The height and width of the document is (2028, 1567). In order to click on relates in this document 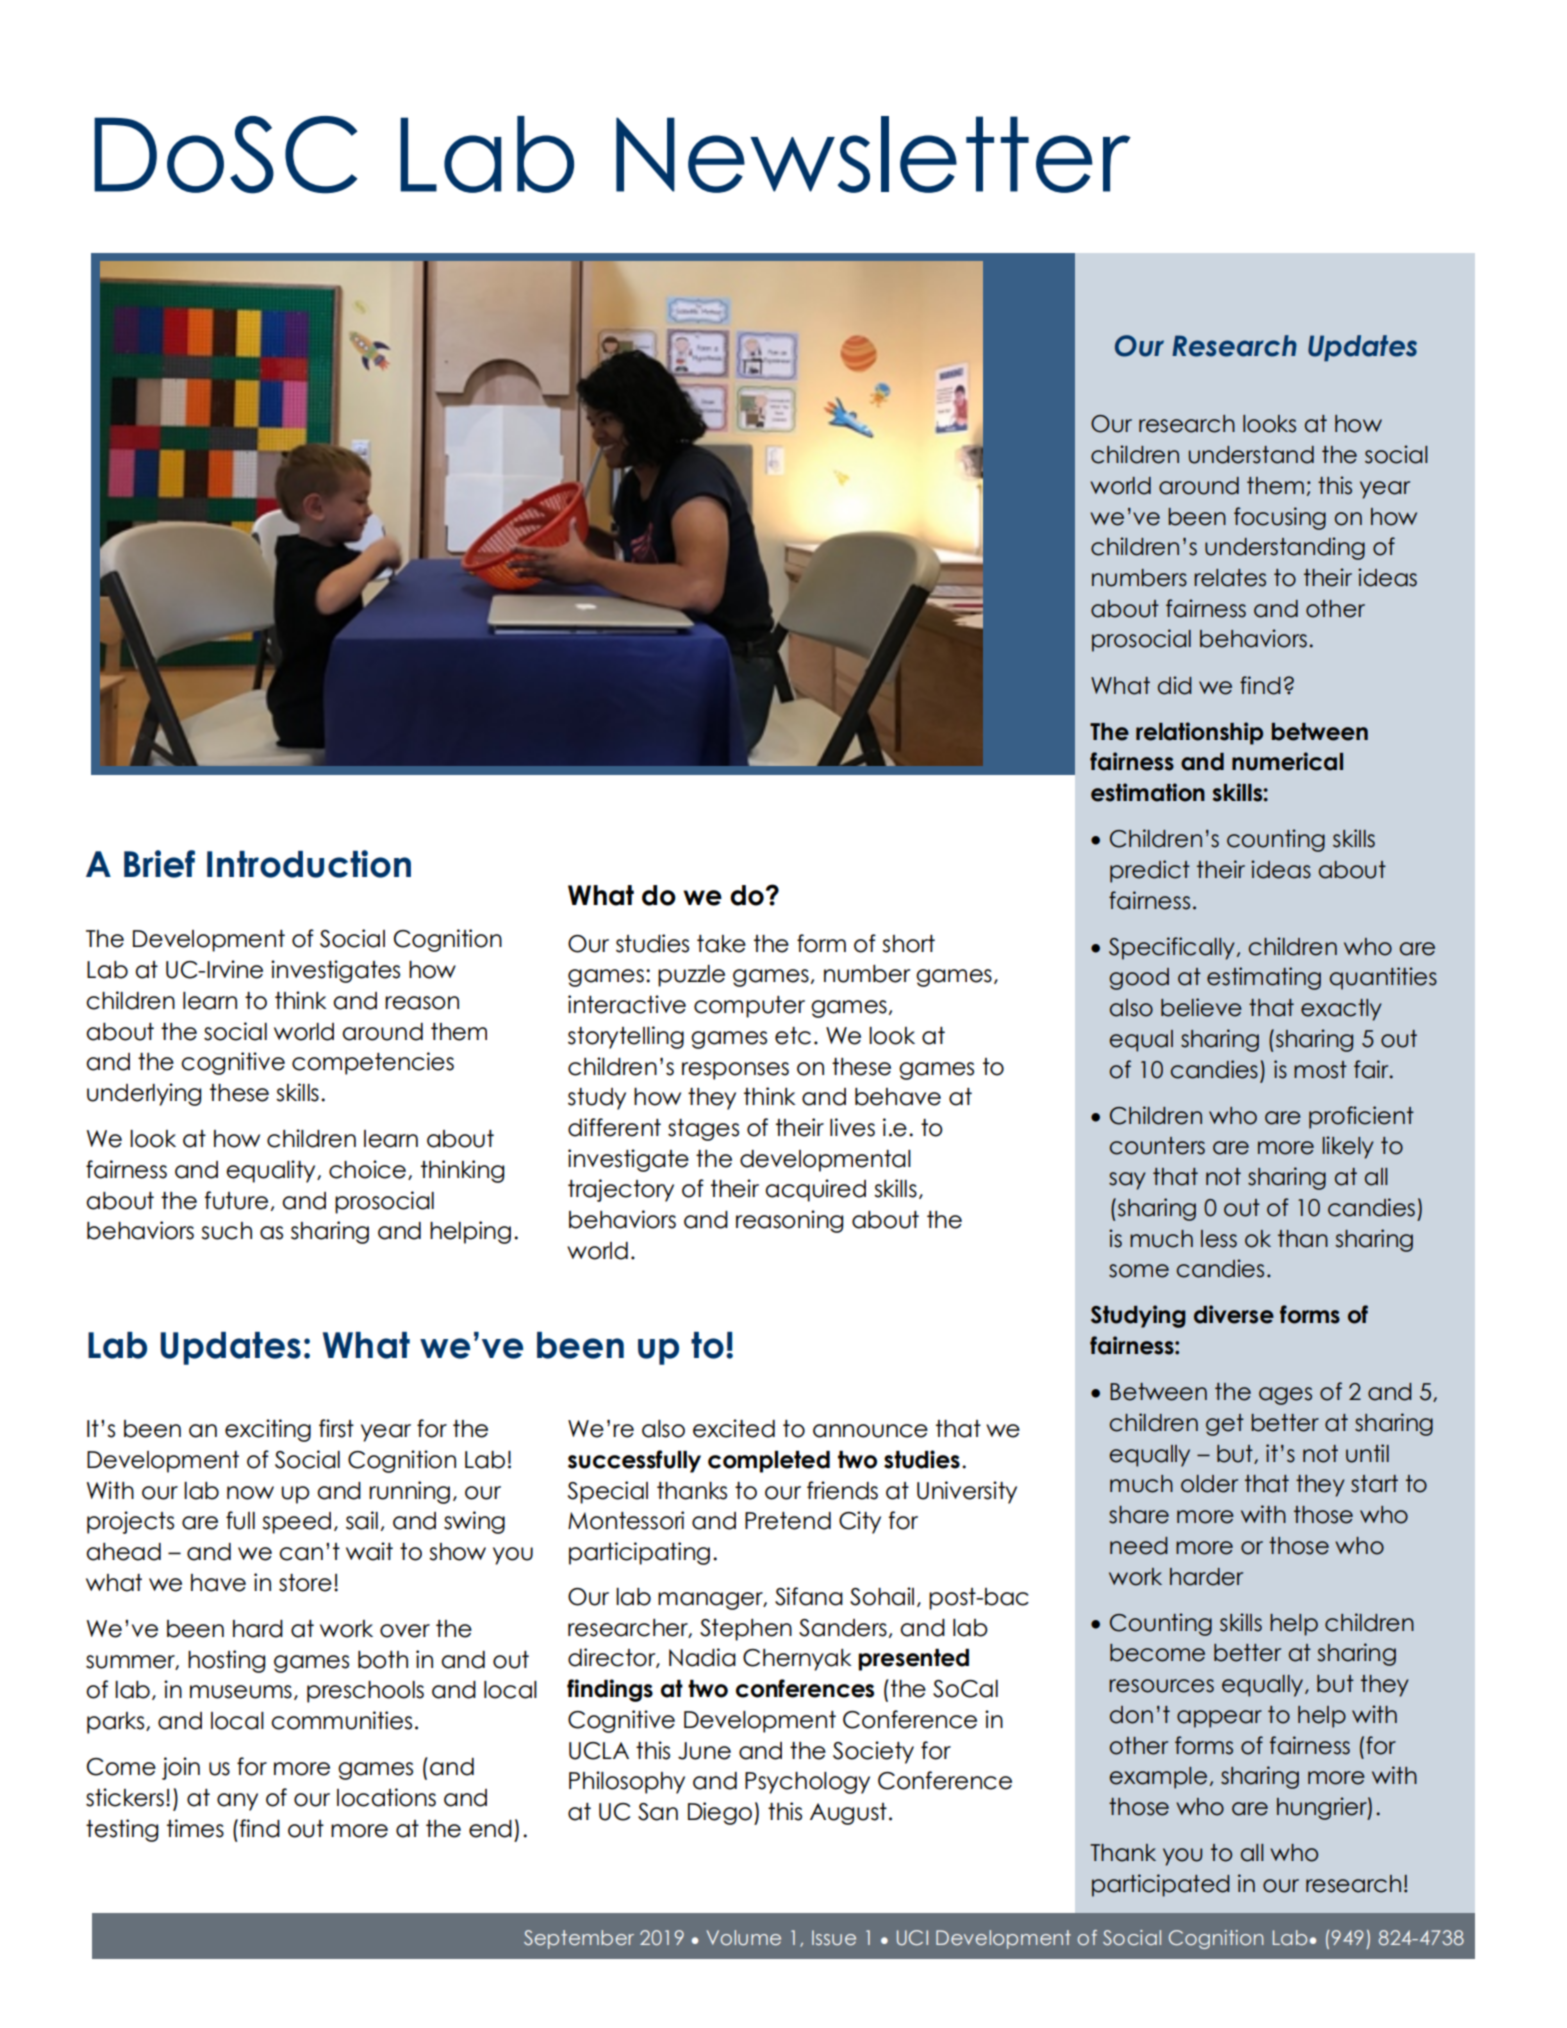, I will do `click(1230, 578)`.
